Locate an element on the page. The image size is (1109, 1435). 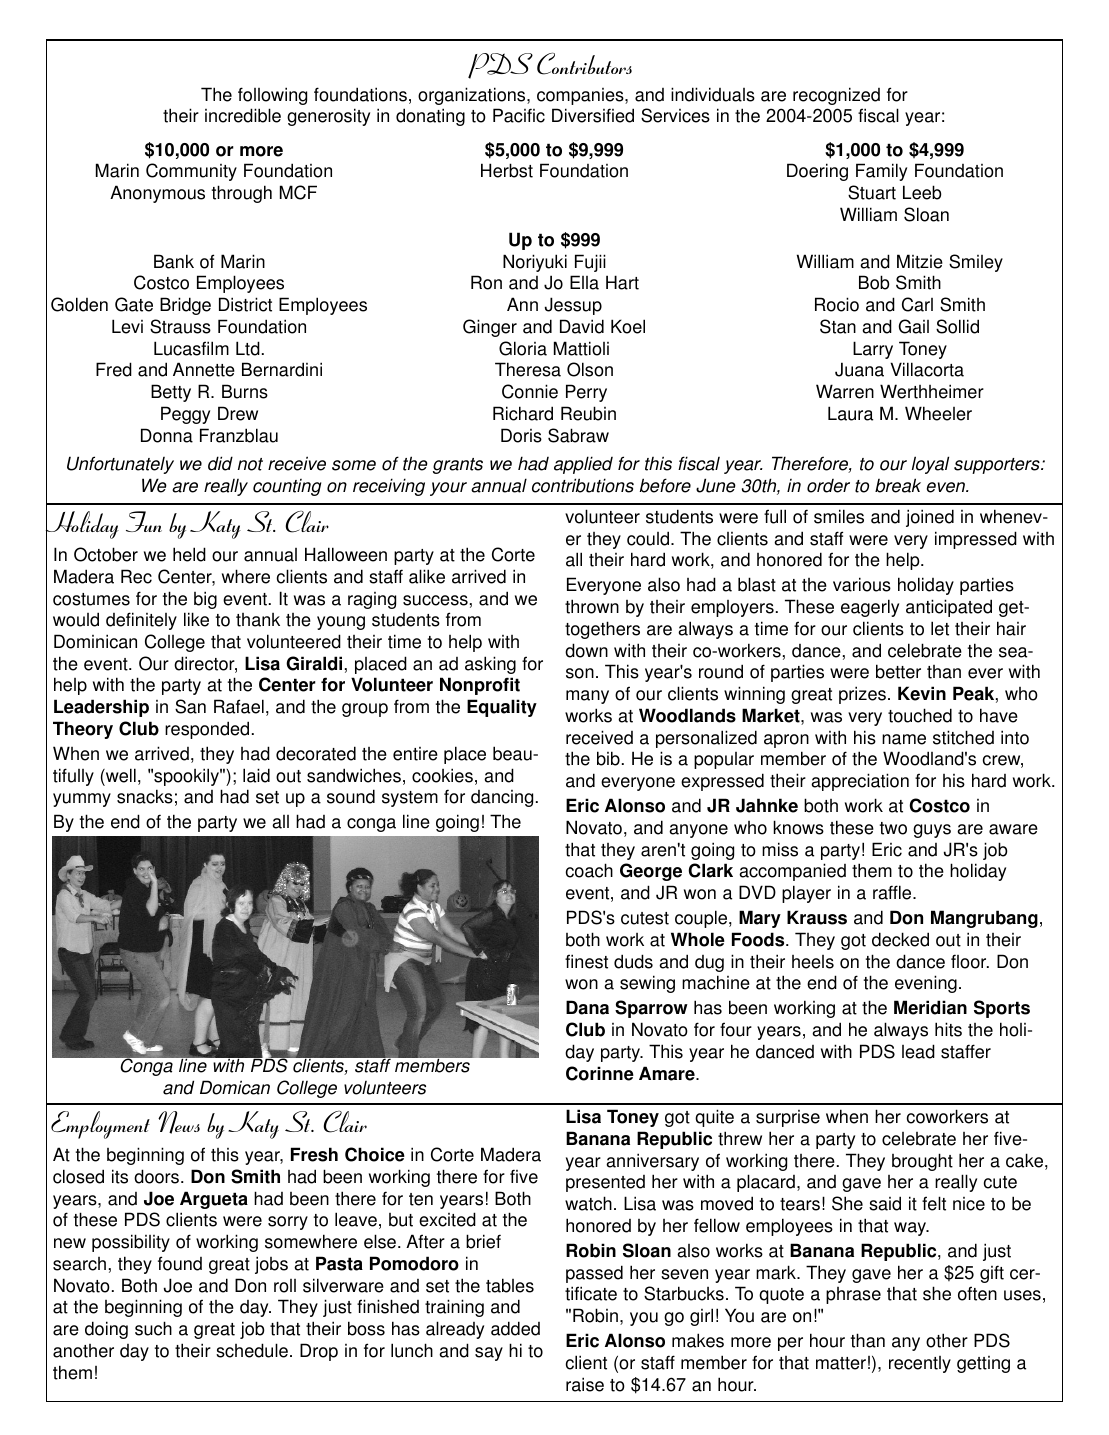
companies is located at coordinates (581, 96).
